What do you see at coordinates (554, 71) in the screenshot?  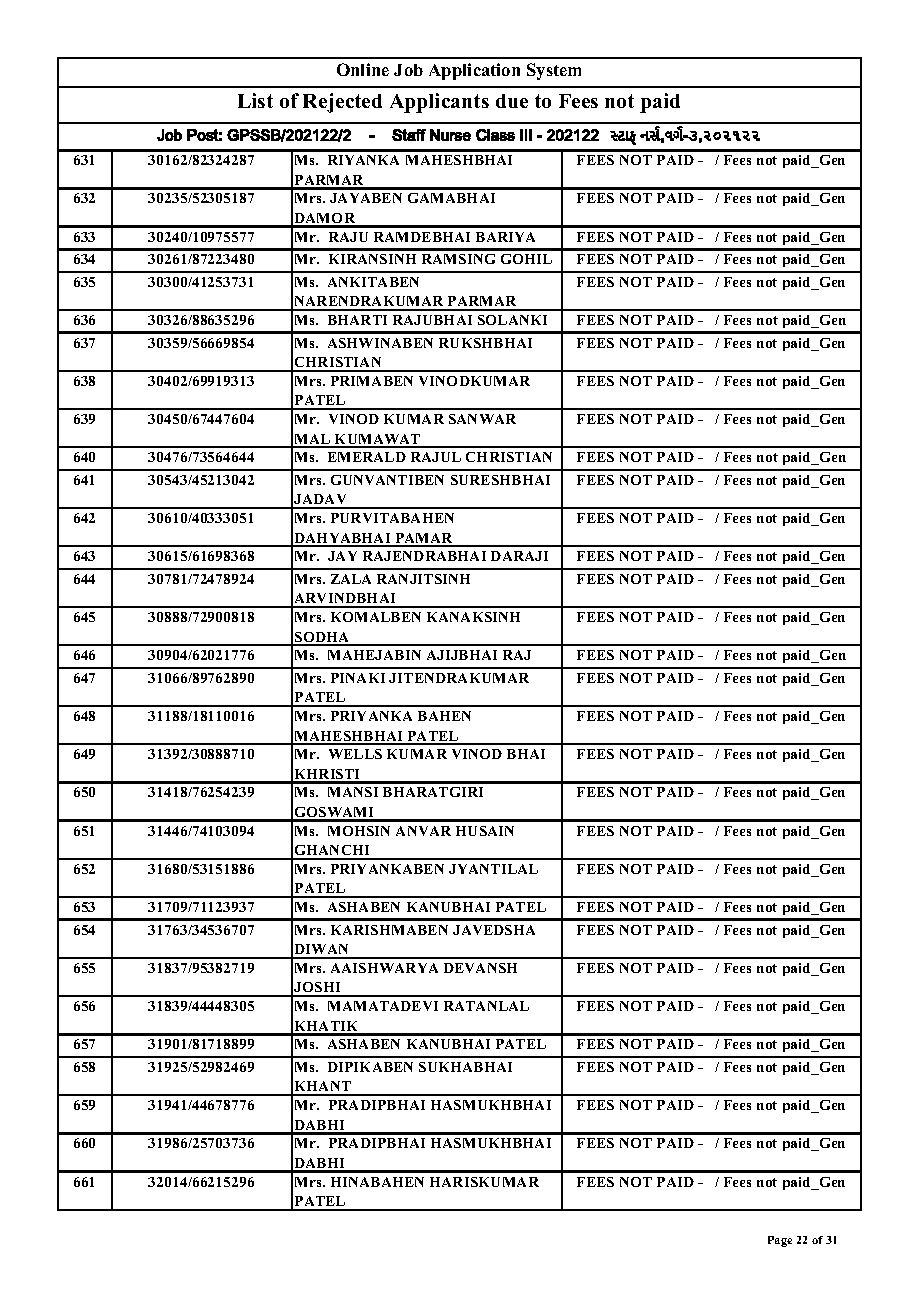 I see `System` at bounding box center [554, 71].
